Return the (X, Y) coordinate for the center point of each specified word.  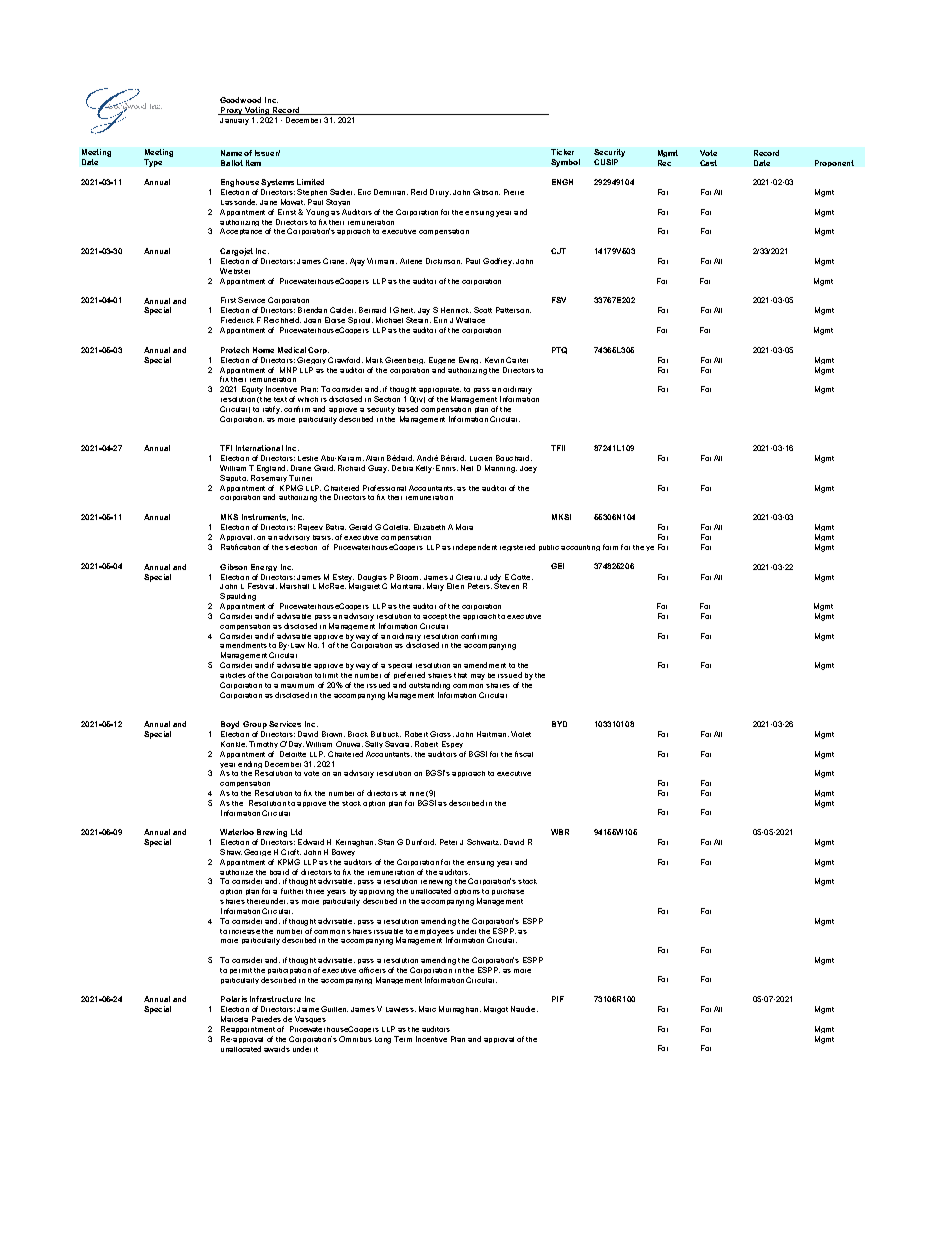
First (228, 300)
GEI (557, 566)
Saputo (234, 478)
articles (233, 675)
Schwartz (484, 842)
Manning (501, 469)
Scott (483, 310)
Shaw (231, 852)
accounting (580, 548)
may (478, 677)
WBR (560, 832)
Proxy (231, 111)
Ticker (562, 152)
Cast (708, 163)
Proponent (834, 163)
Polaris (234, 999)
